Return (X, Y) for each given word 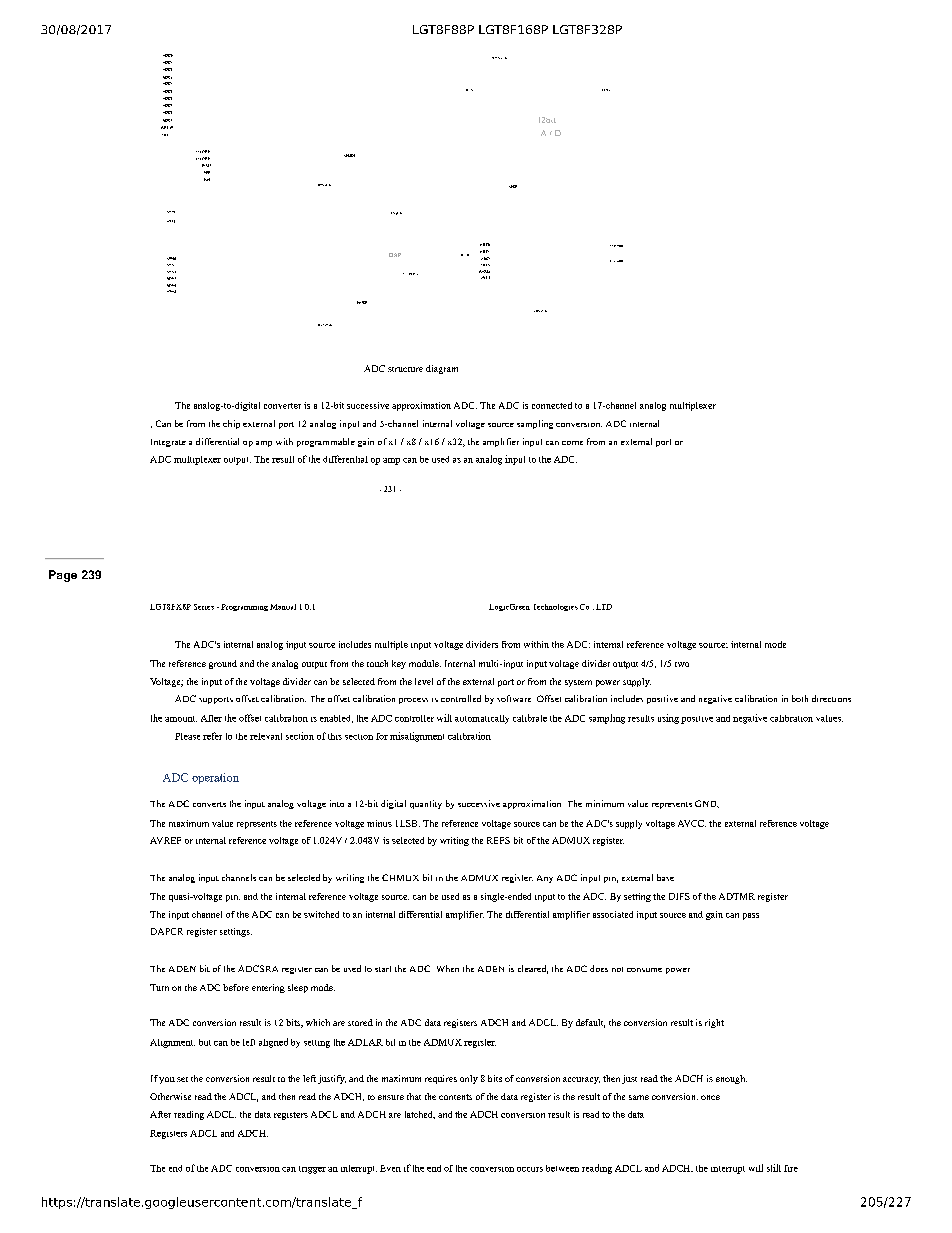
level (424, 681)
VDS (537, 311)
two (682, 664)
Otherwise (170, 1096)
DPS (321, 185)
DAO (207, 179)
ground (223, 664)
